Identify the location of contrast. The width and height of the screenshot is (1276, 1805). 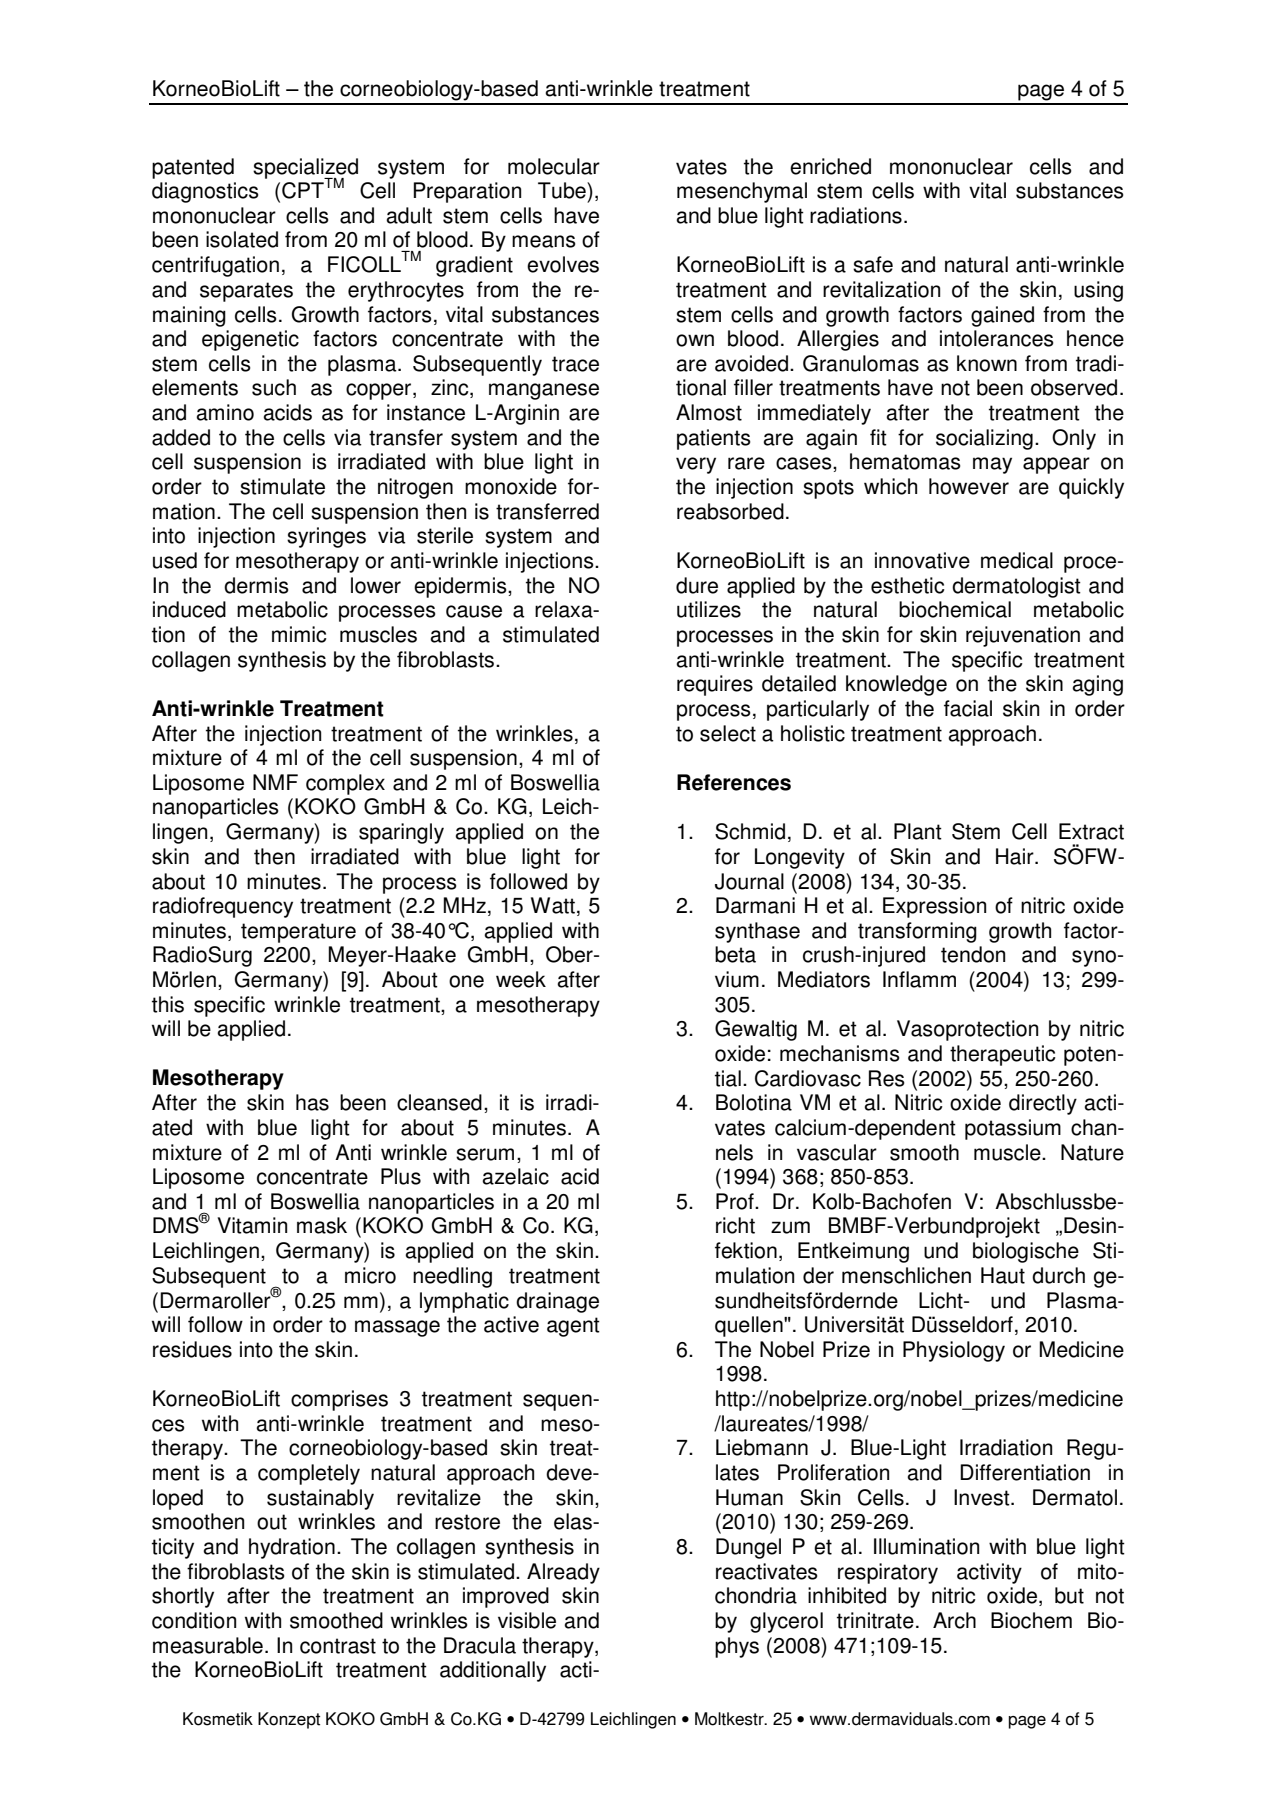
(338, 1646).
